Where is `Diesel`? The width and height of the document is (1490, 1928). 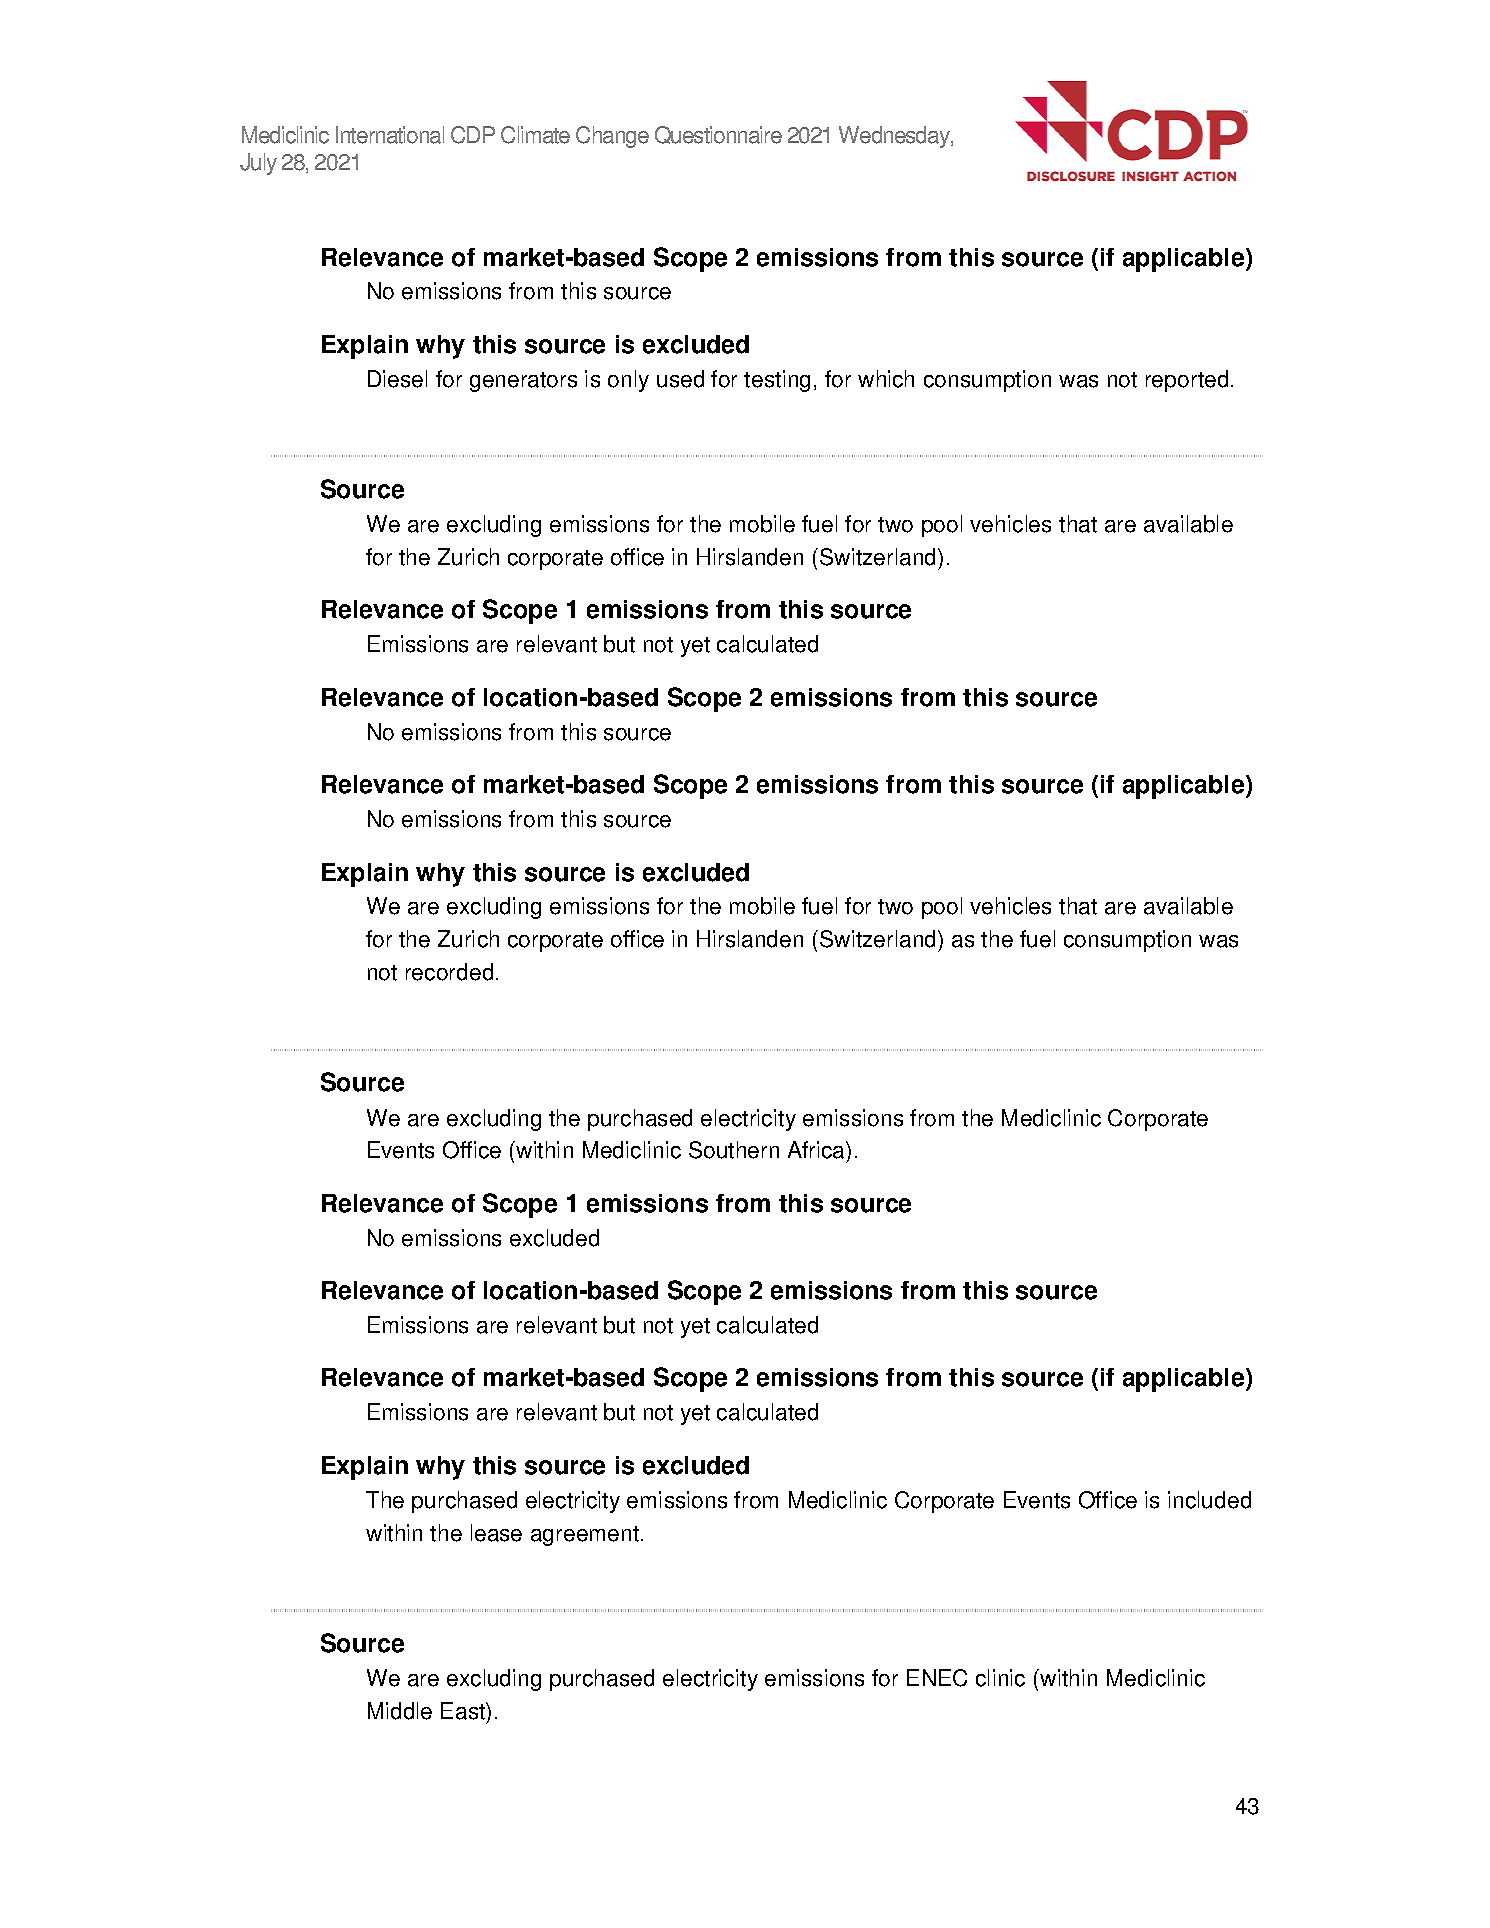
Diesel is located at coordinates (397, 379).
